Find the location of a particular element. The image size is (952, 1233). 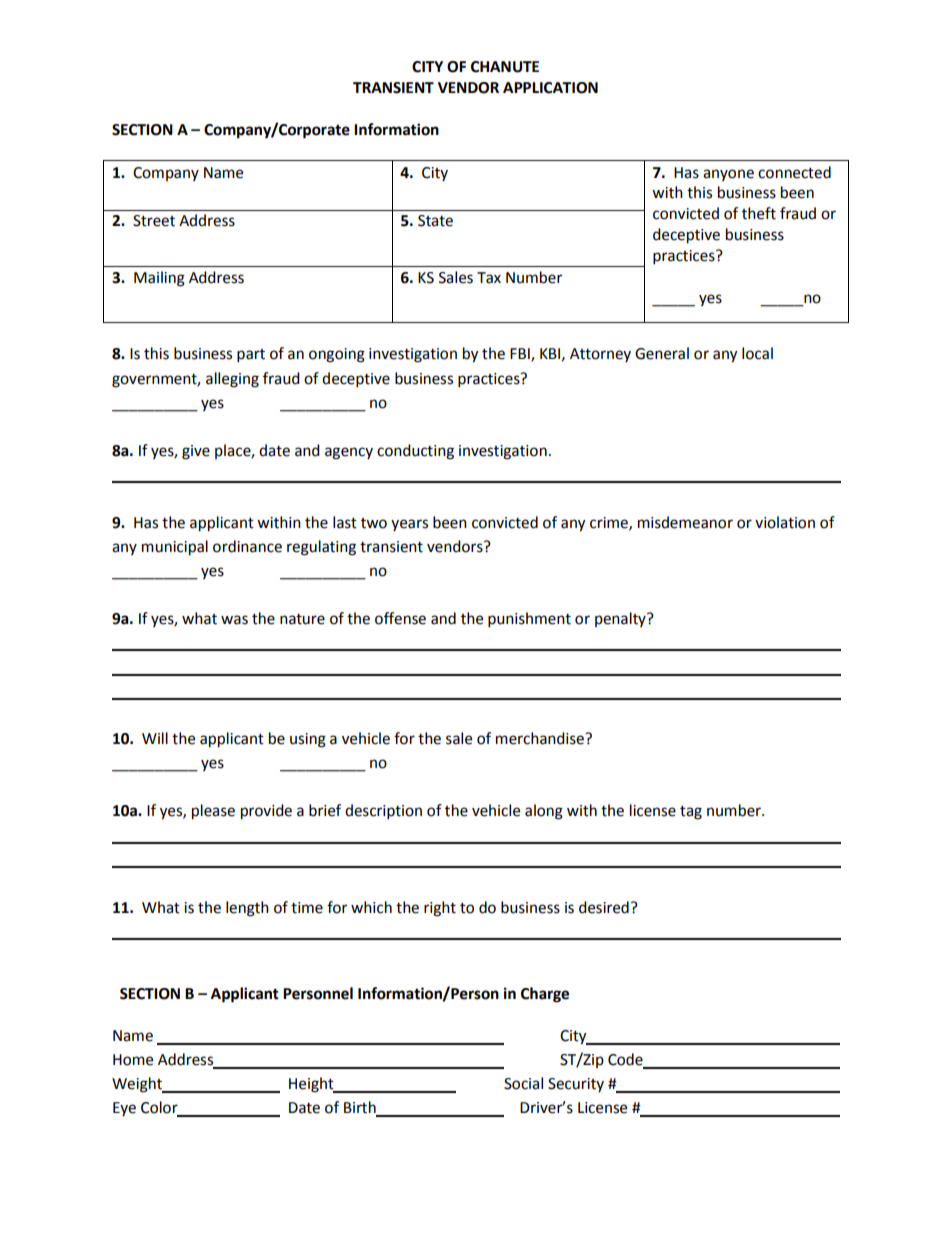

give is located at coordinates (196, 452).
